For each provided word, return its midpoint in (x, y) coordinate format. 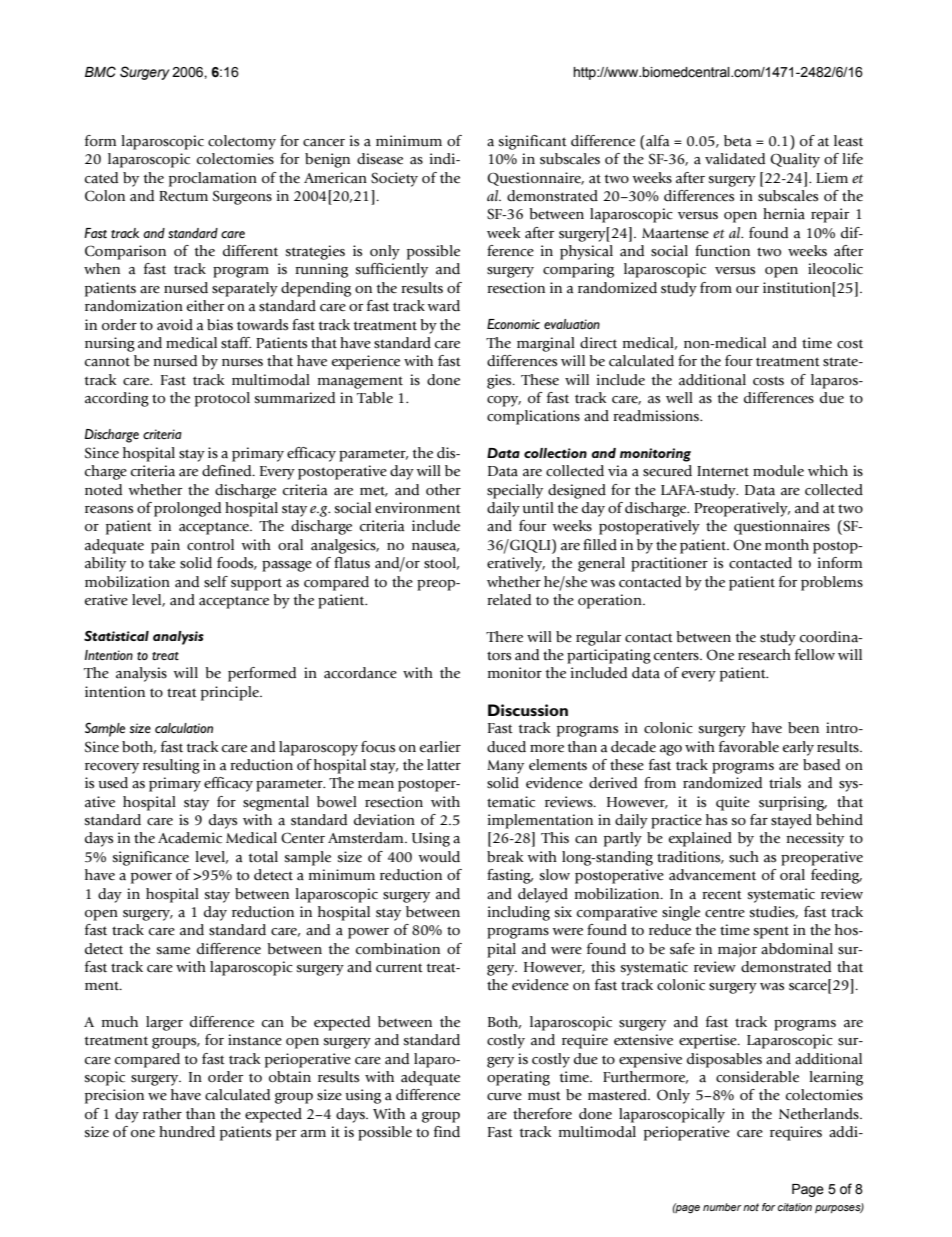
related (509, 600)
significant (533, 142)
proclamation (213, 179)
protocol (222, 399)
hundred (187, 1132)
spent (771, 932)
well (679, 397)
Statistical (116, 636)
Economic (513, 324)
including (519, 913)
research (764, 655)
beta (737, 141)
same (173, 951)
